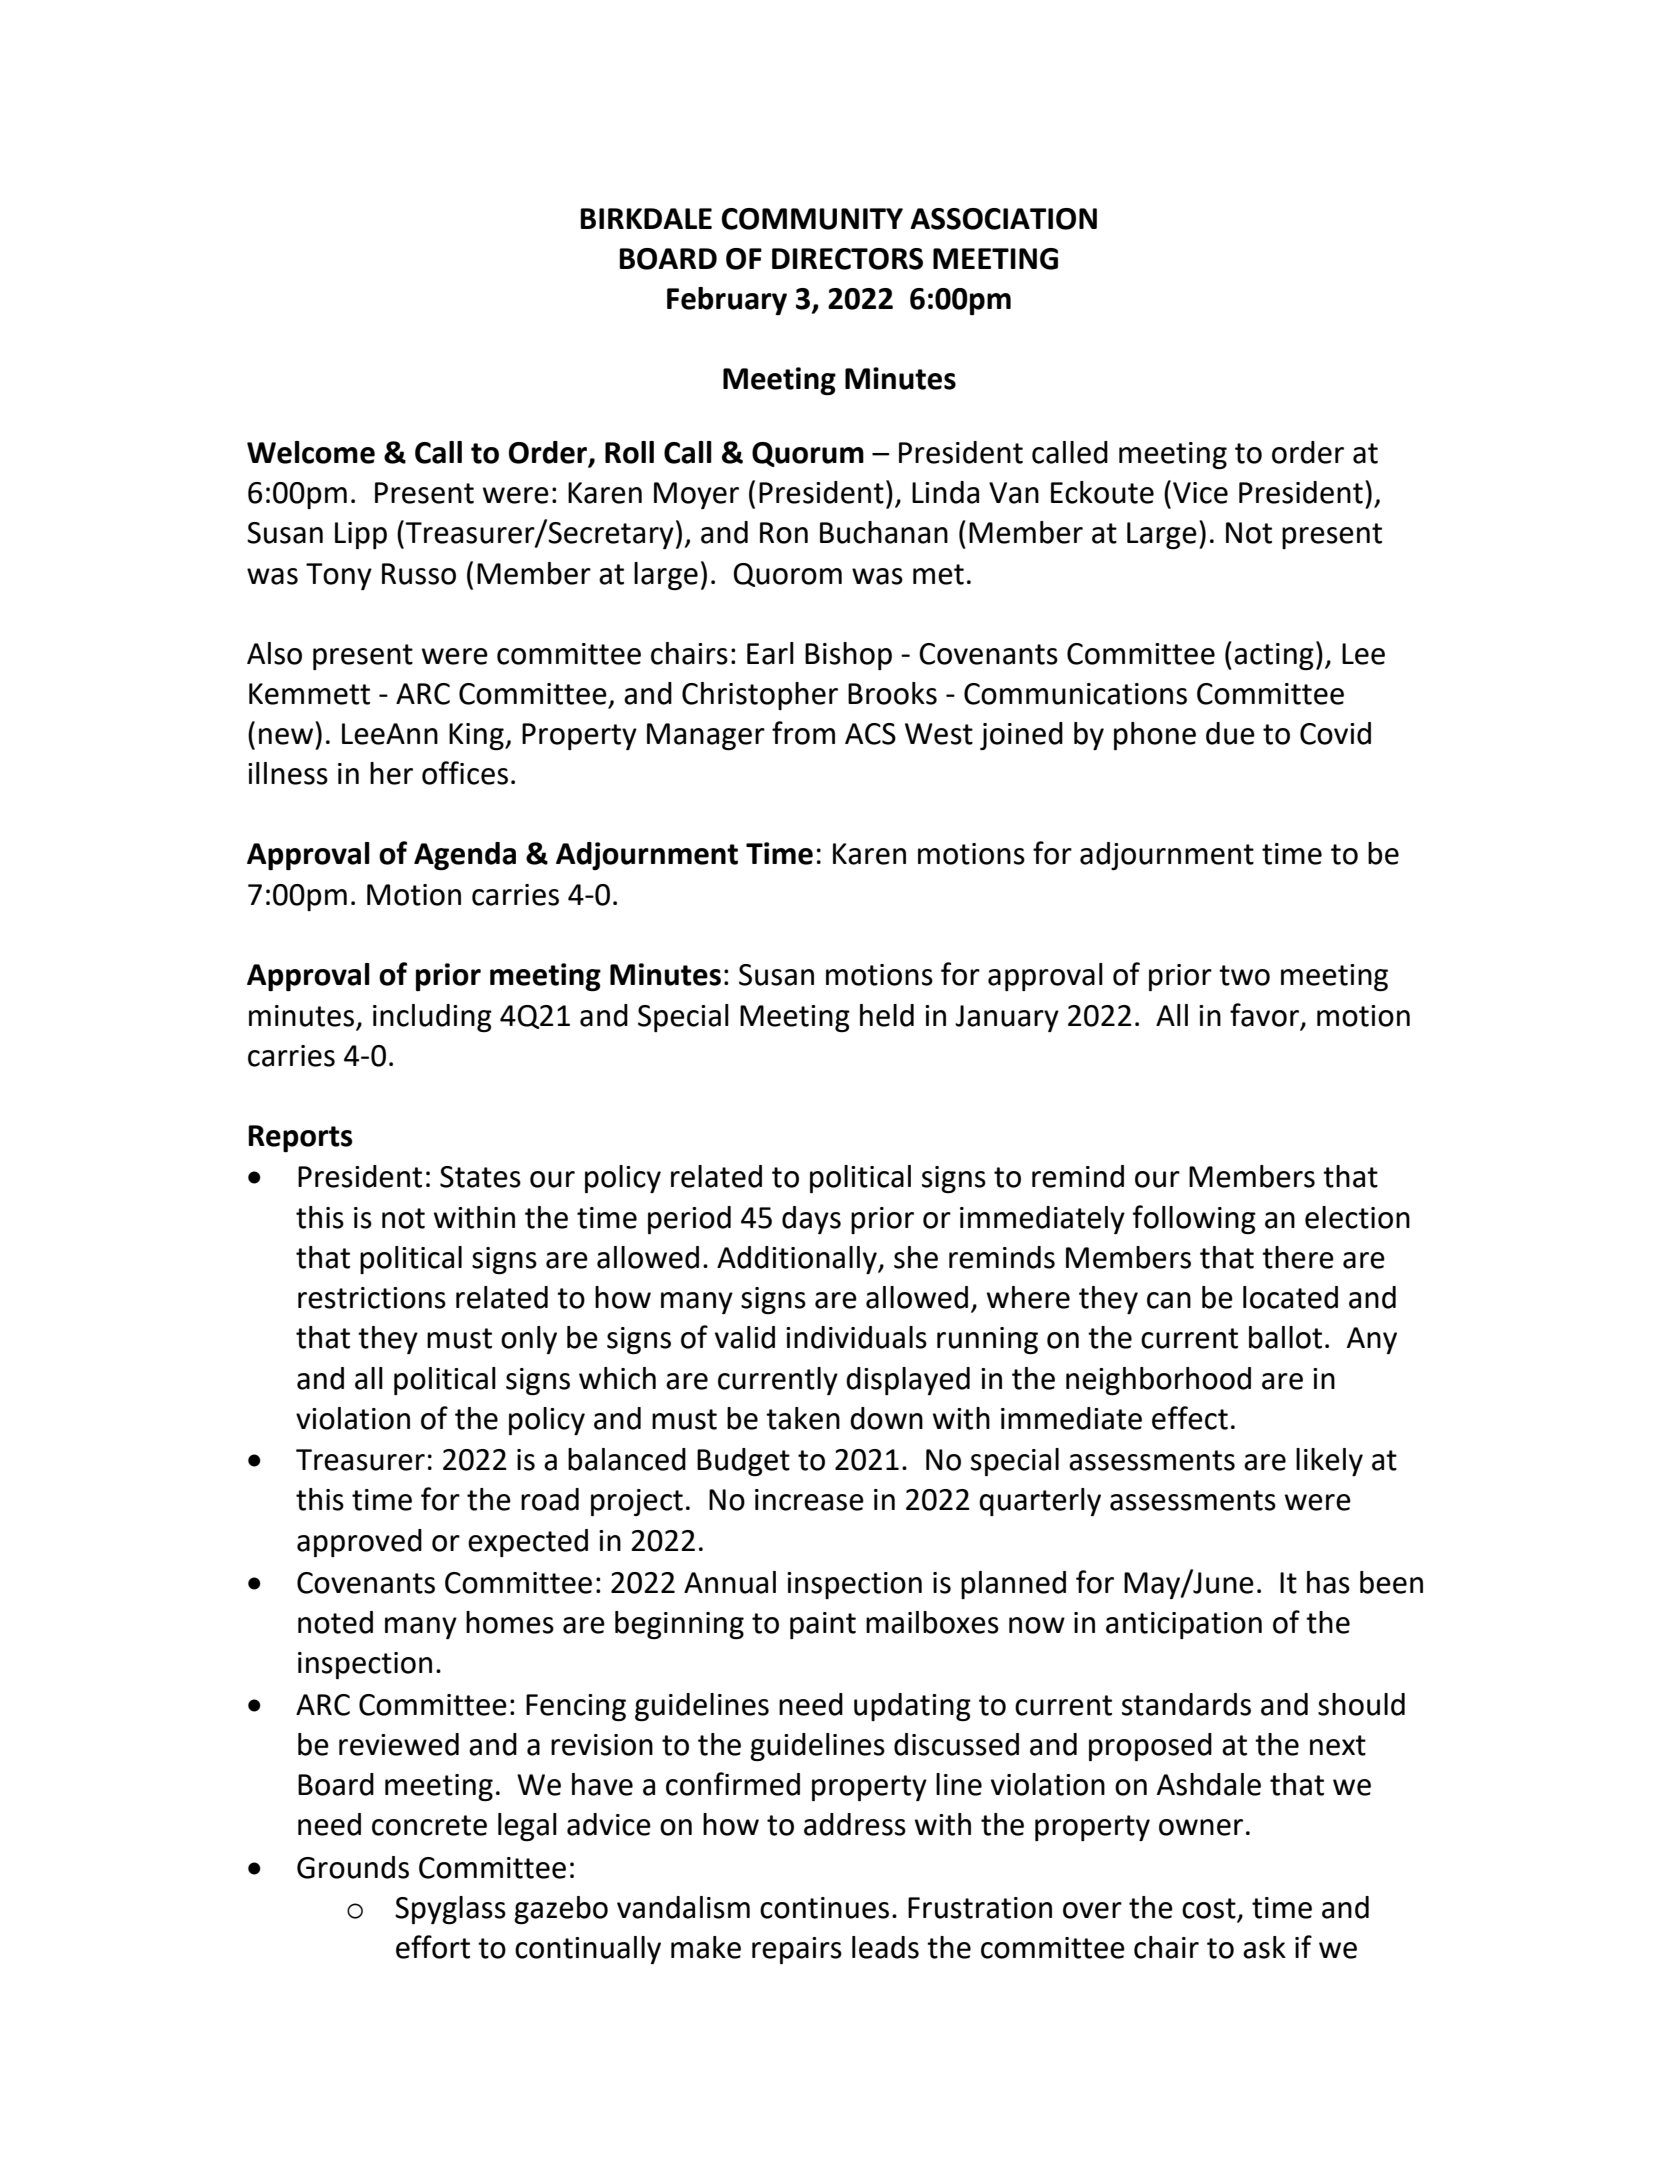 The image size is (1678, 2171). I want to click on restrictions, so click(372, 1298).
